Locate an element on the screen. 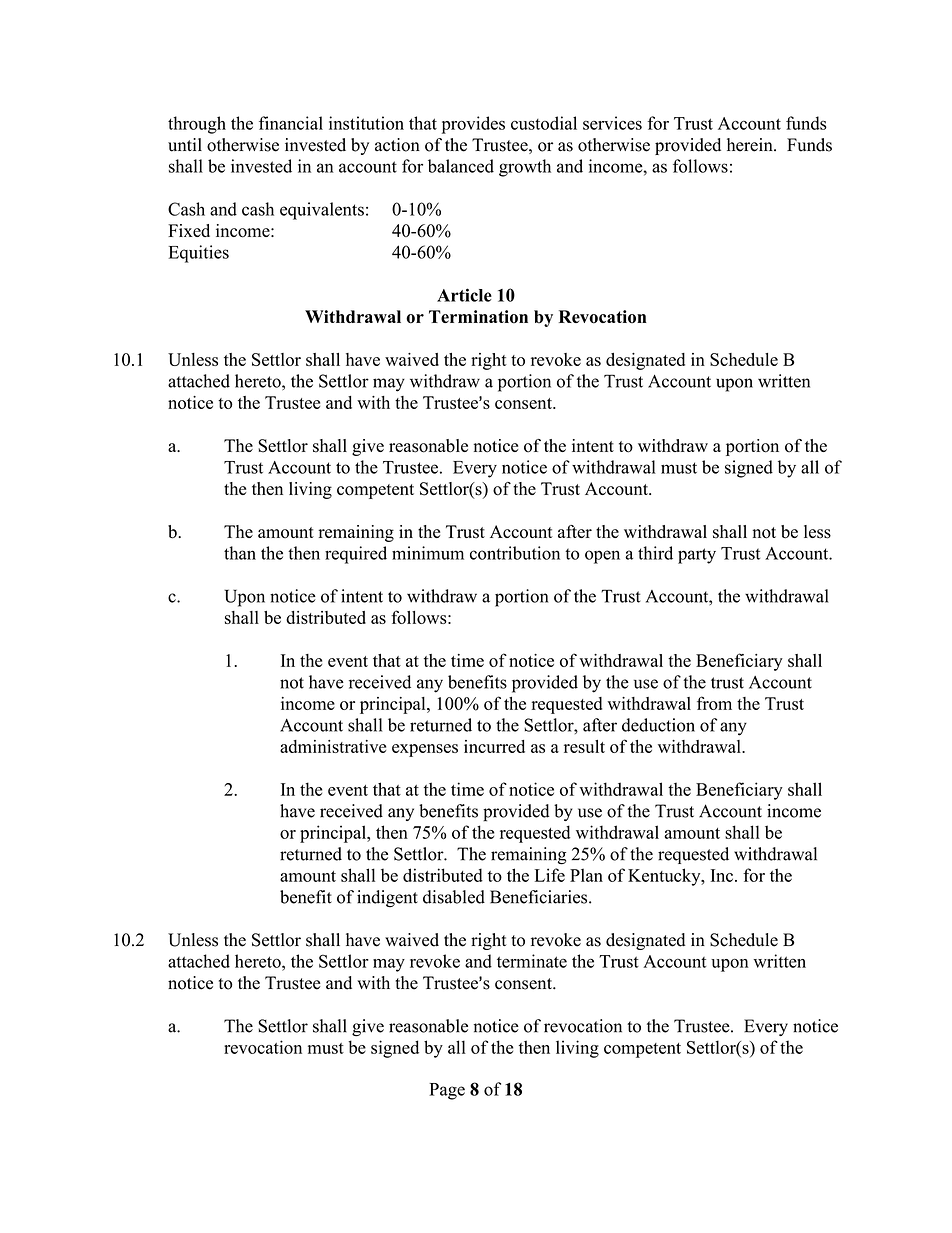 The image size is (952, 1233). minimum is located at coordinates (428, 553).
